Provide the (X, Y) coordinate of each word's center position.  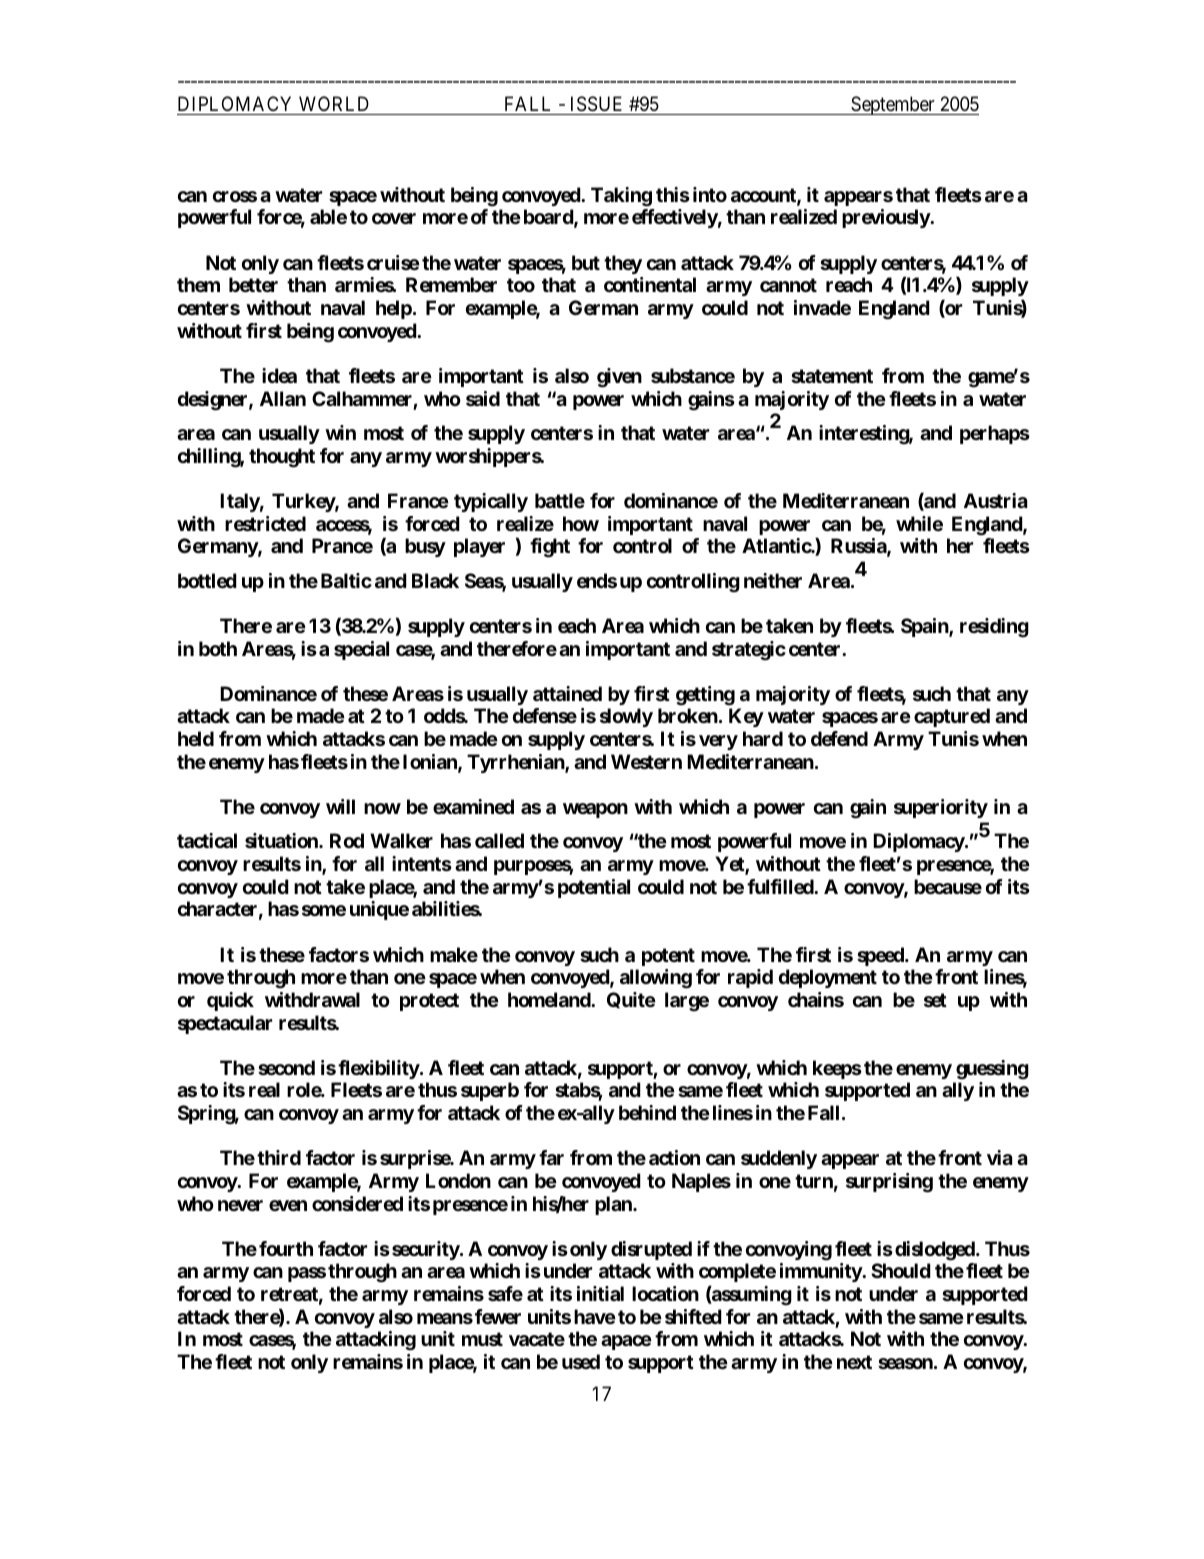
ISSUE (596, 104)
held (196, 738)
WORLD (334, 103)
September (893, 105)
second (286, 1067)
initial (600, 1293)
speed (881, 956)
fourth (286, 1248)
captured (952, 717)
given (619, 378)
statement (832, 376)
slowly (626, 717)
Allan (283, 398)
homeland (550, 999)
